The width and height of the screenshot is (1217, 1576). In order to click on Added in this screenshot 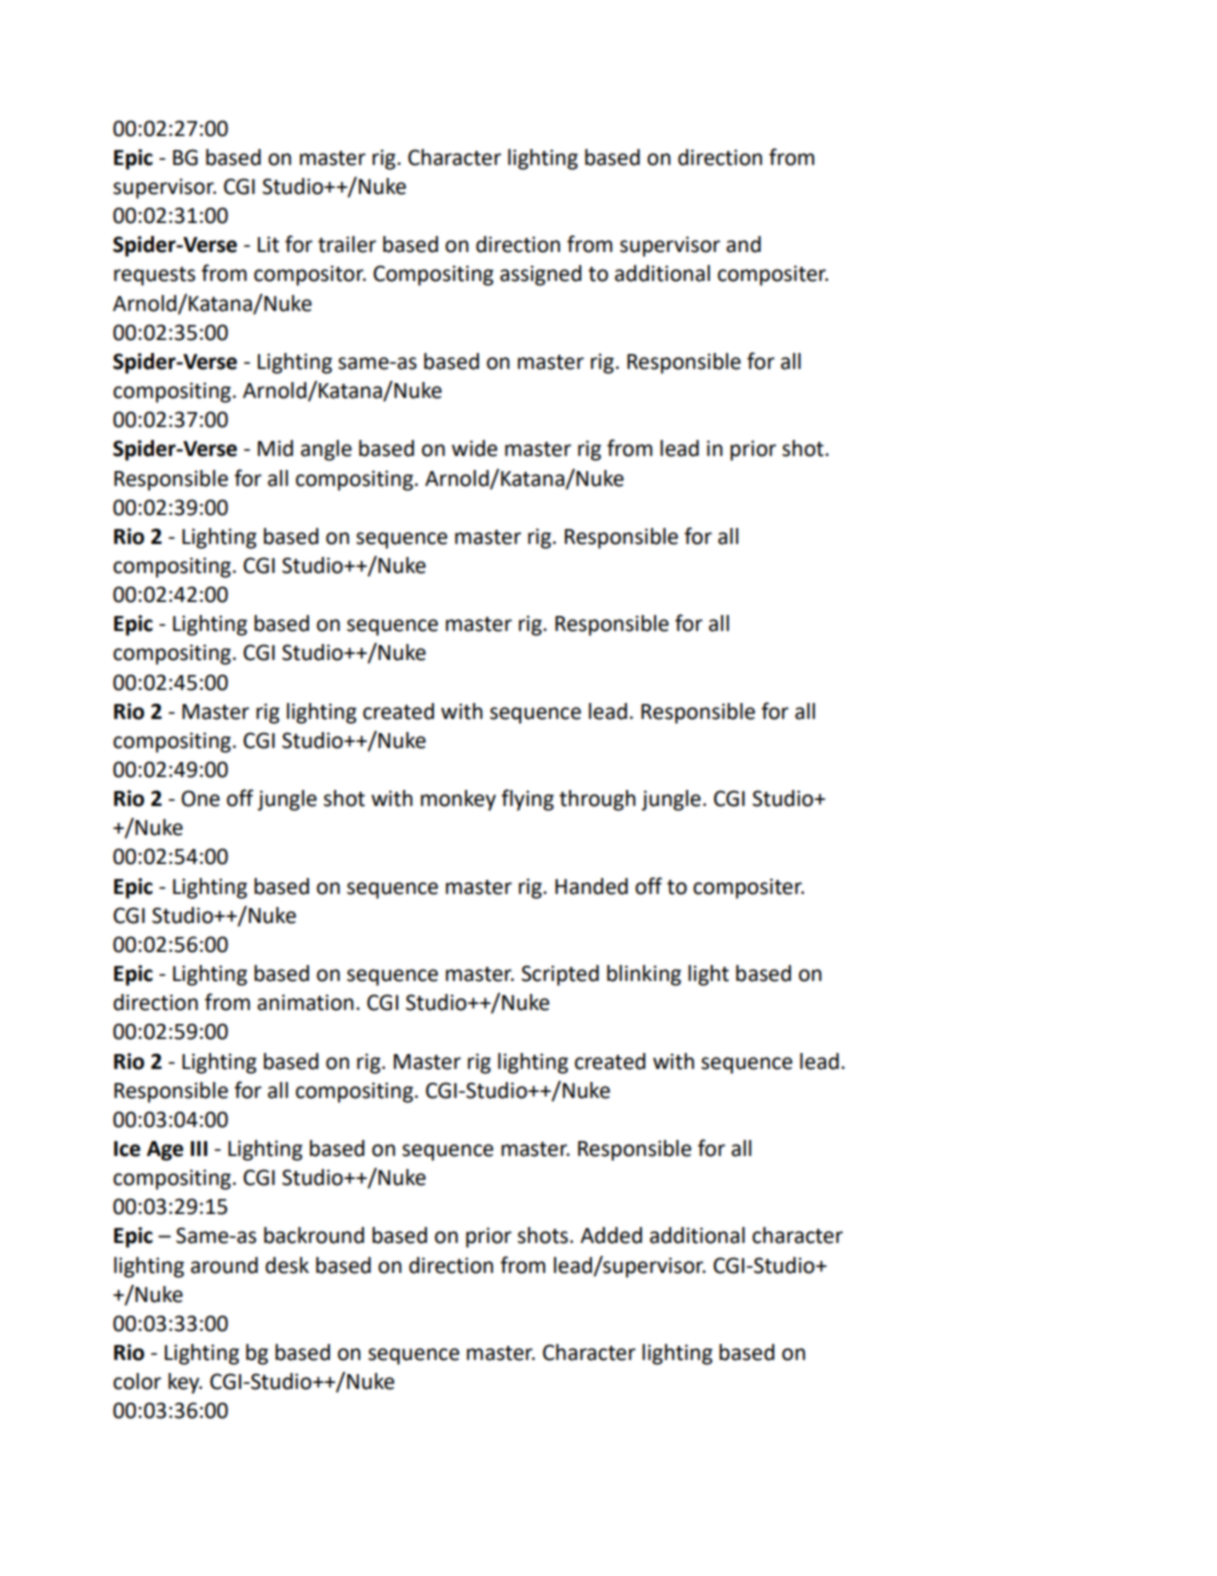, I will do `click(611, 1235)`.
